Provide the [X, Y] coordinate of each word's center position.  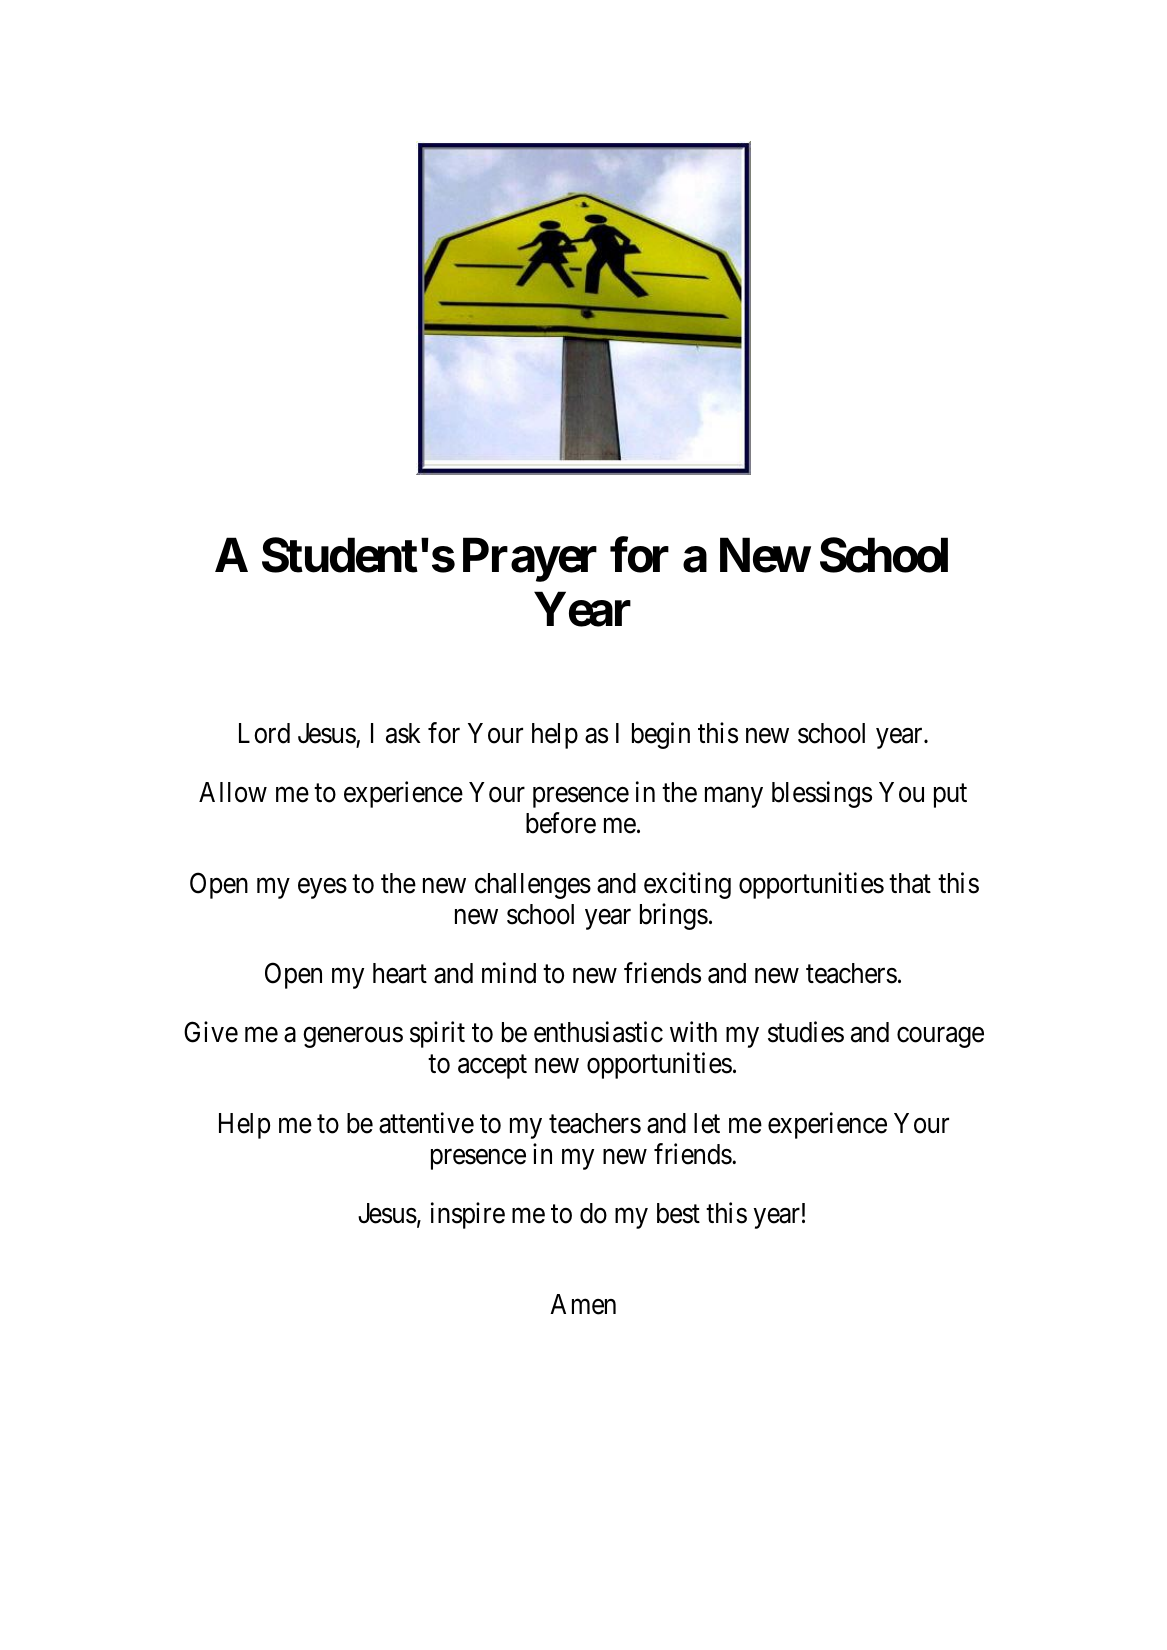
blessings [822, 794]
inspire [468, 1215]
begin [661, 735]
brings [674, 916]
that [910, 883]
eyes [322, 888]
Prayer [530, 560]
